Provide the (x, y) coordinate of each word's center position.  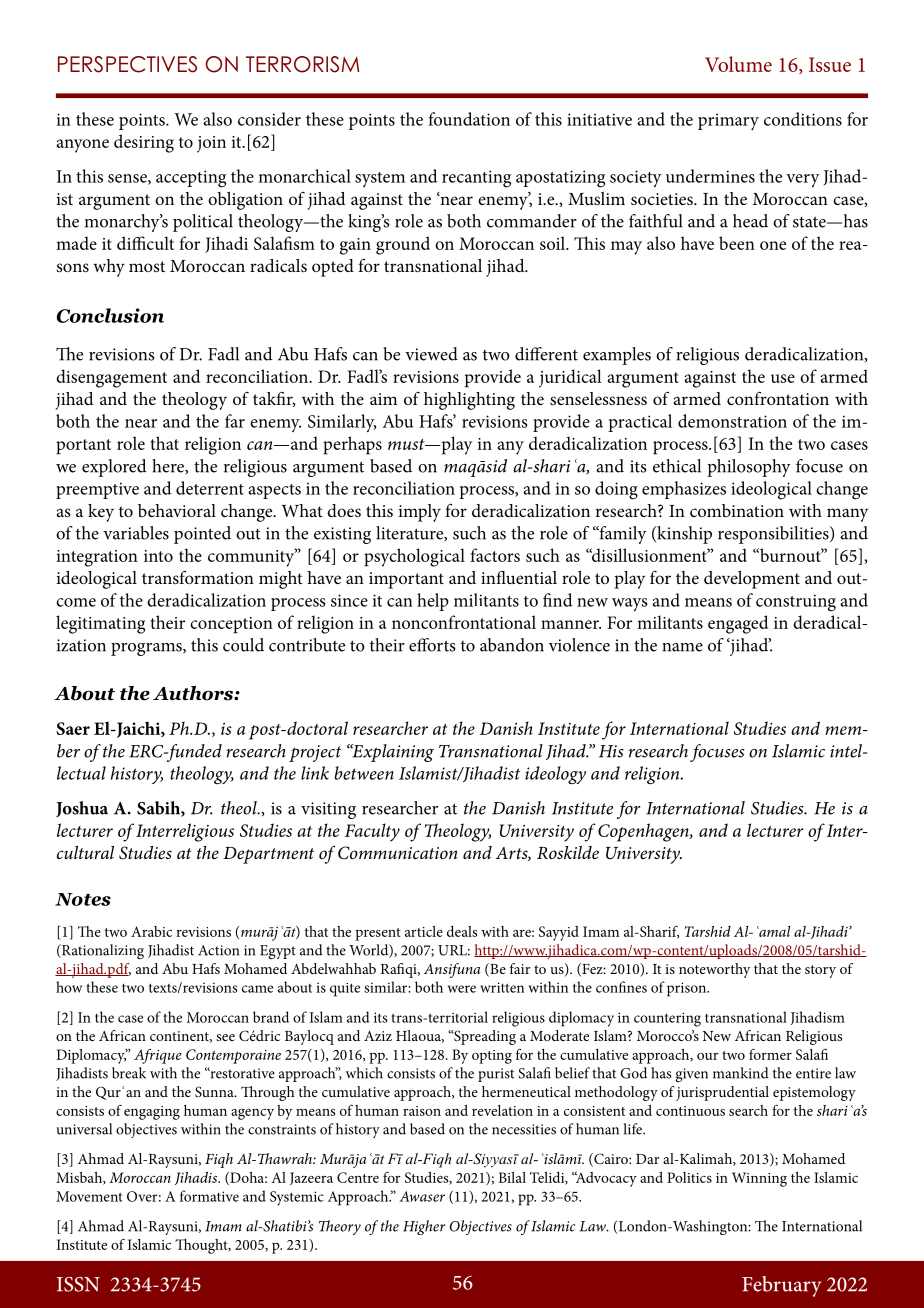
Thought (202, 1246)
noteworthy (714, 970)
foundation (469, 119)
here (169, 466)
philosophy (749, 468)
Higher (424, 1227)
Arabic (151, 931)
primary (728, 122)
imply (419, 513)
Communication (398, 853)
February (782, 1286)
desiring (144, 143)
